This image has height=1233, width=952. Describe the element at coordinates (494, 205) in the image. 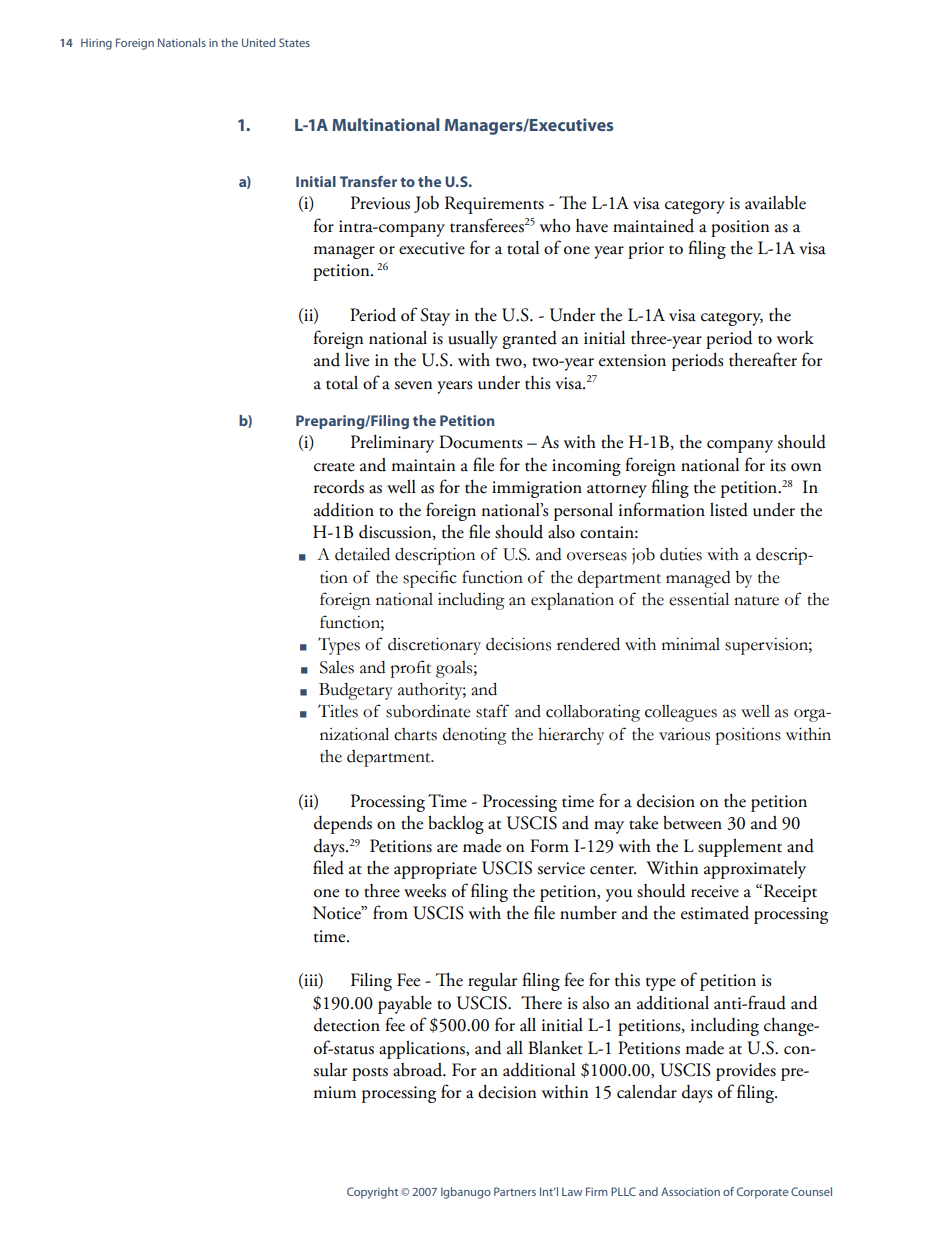

I see `Requirements` at that location.
